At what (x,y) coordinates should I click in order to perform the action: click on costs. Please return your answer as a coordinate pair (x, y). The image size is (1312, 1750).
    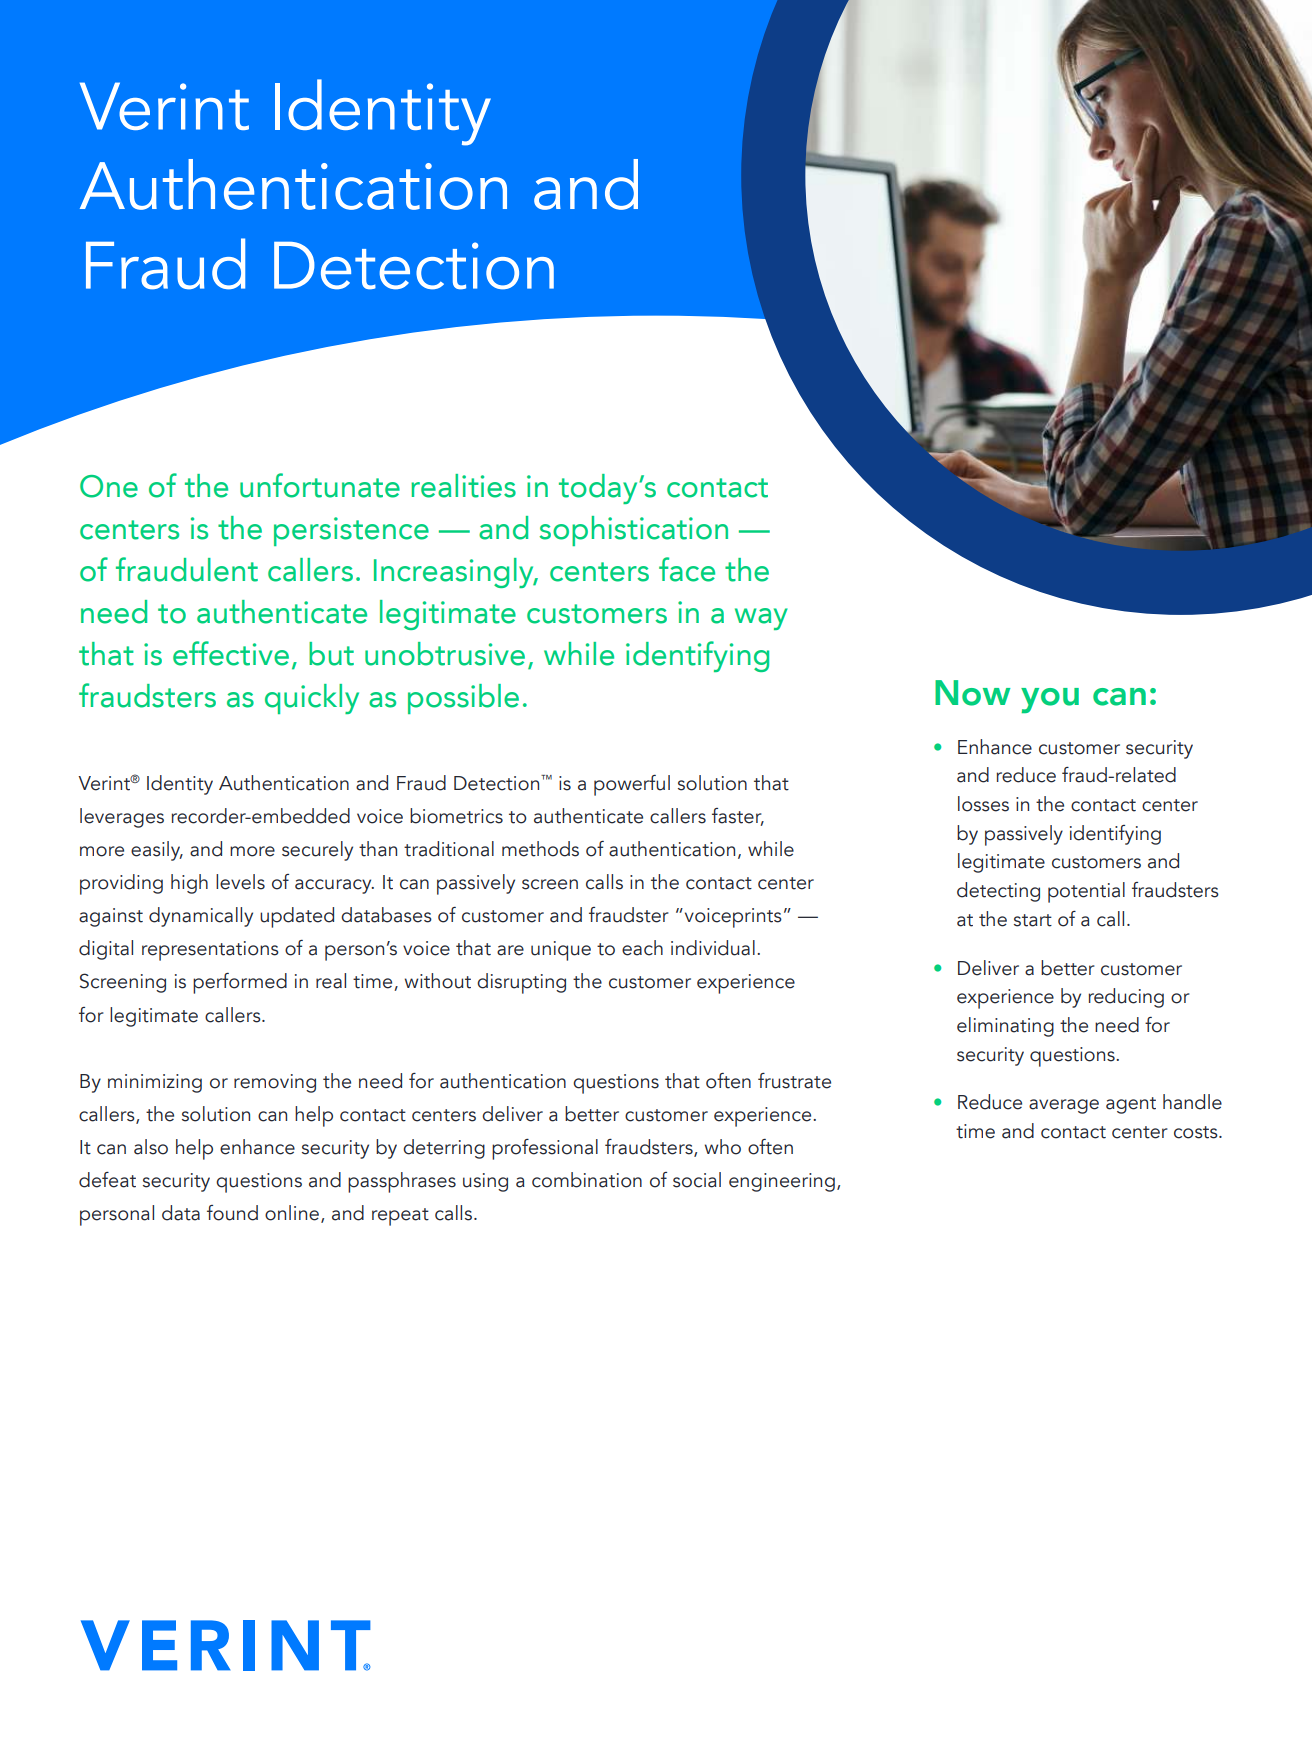
    Looking at the image, I should click on (1197, 1132).
